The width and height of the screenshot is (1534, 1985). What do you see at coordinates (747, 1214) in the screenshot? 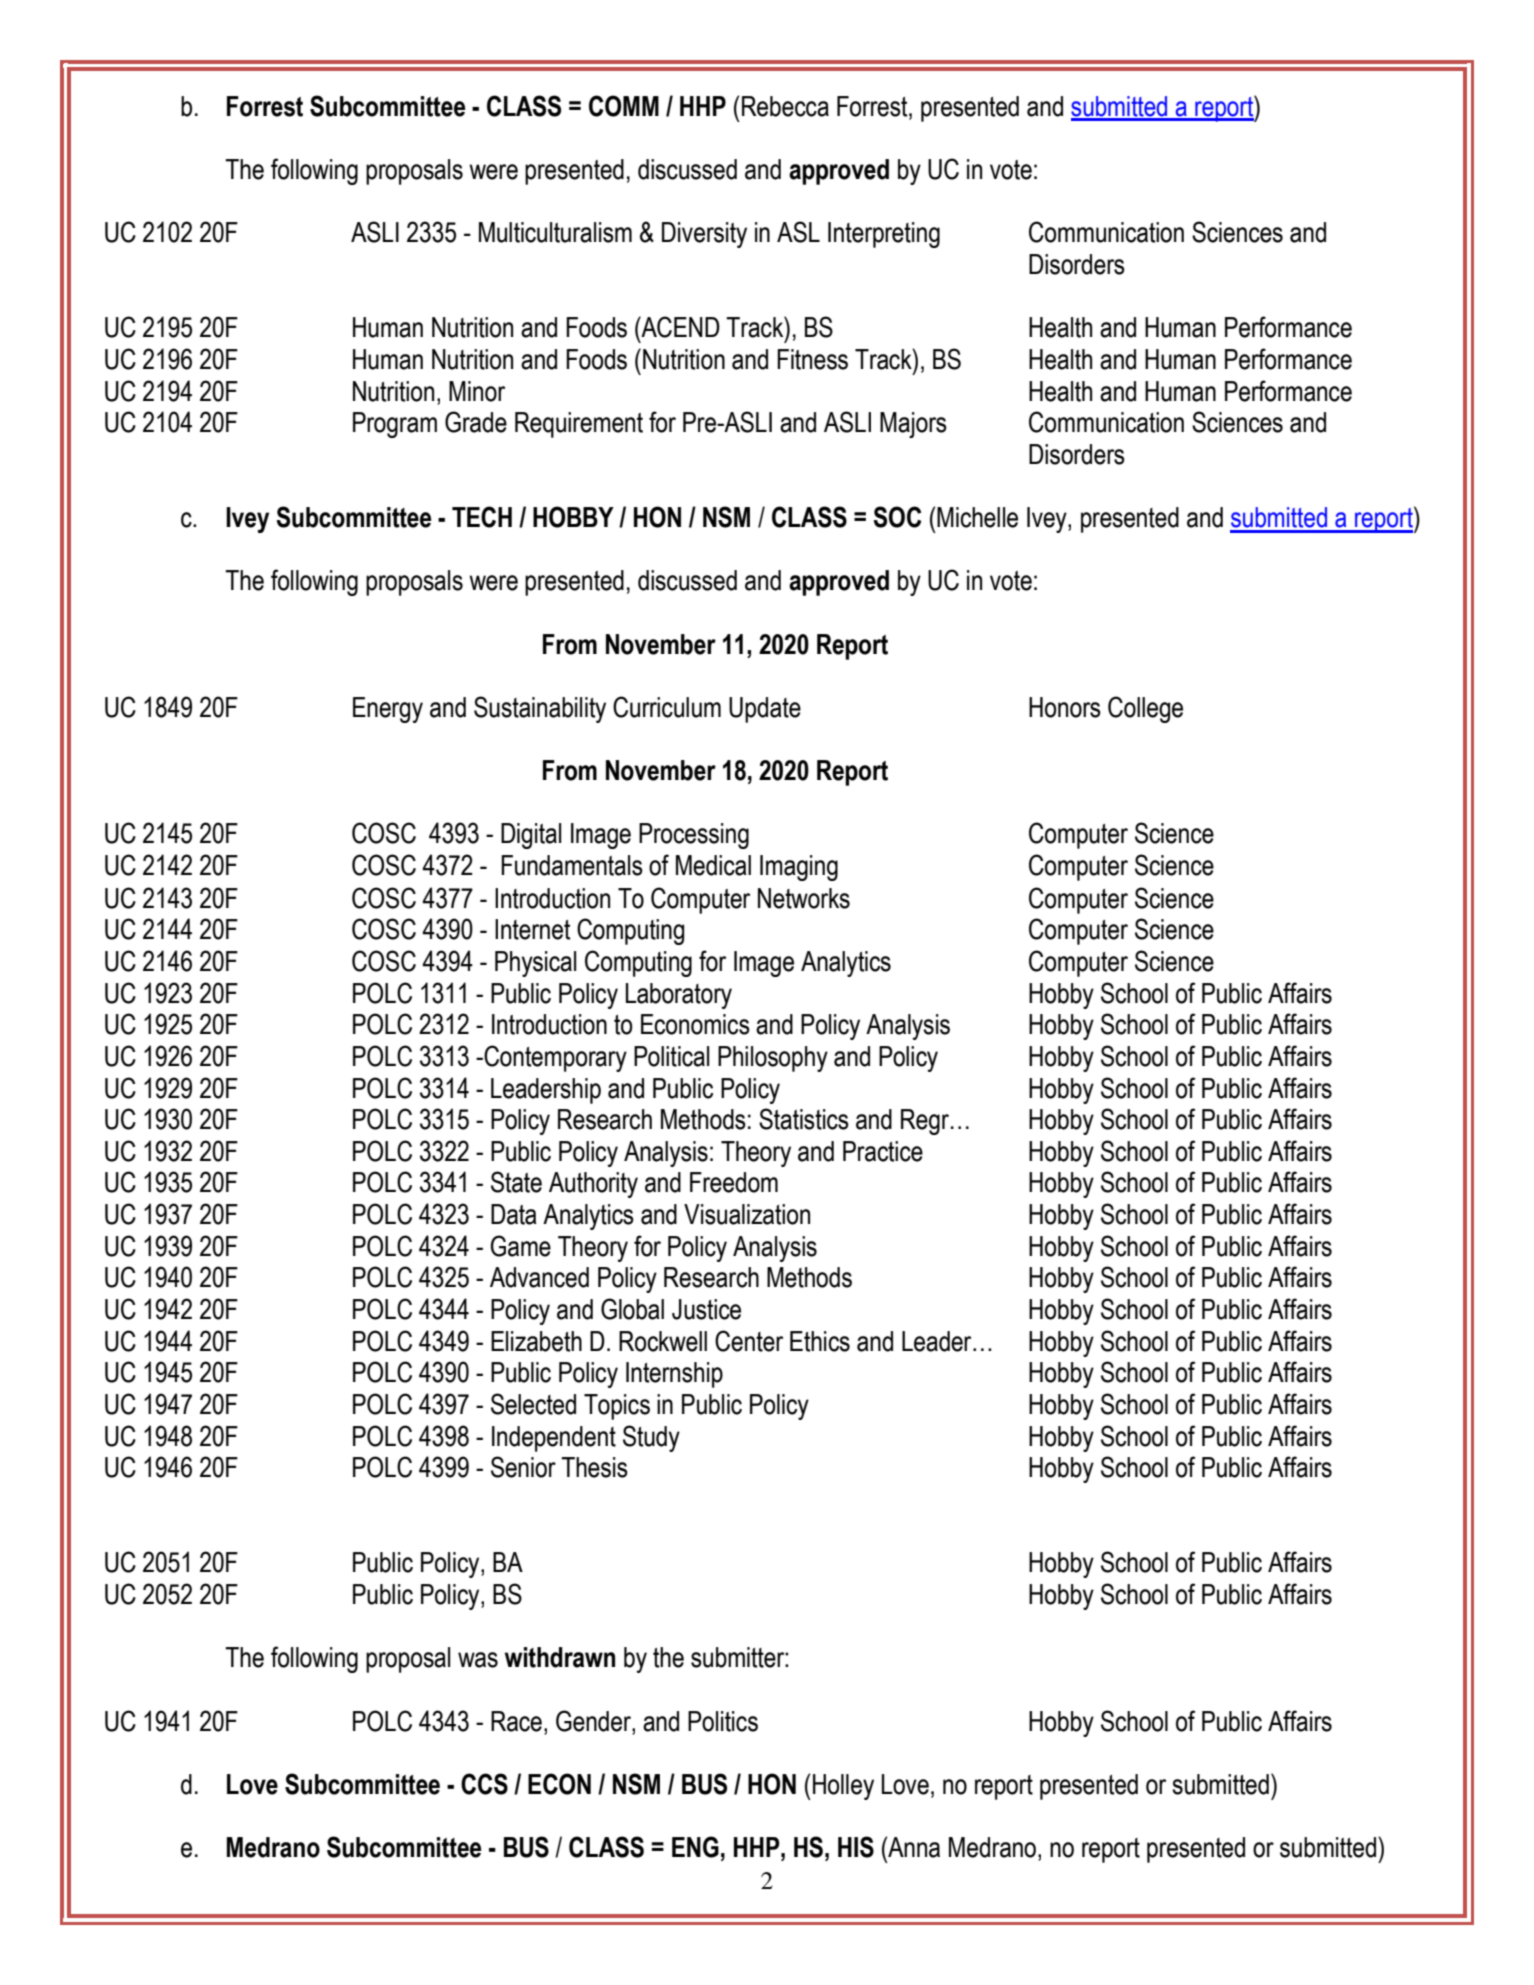
I see `Visualization` at bounding box center [747, 1214].
